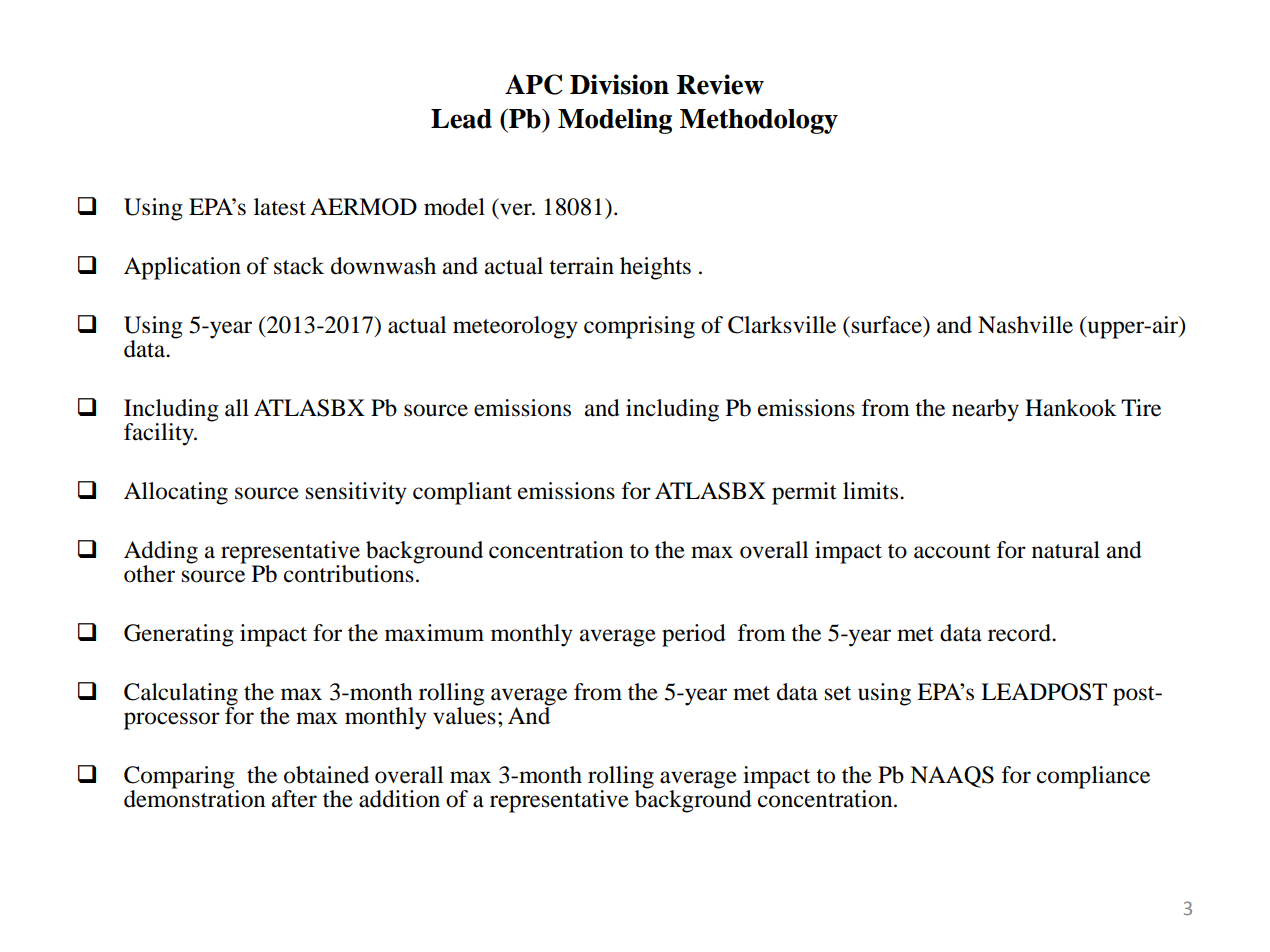  Describe the element at coordinates (804, 493) in the page. I see `permit` at that location.
